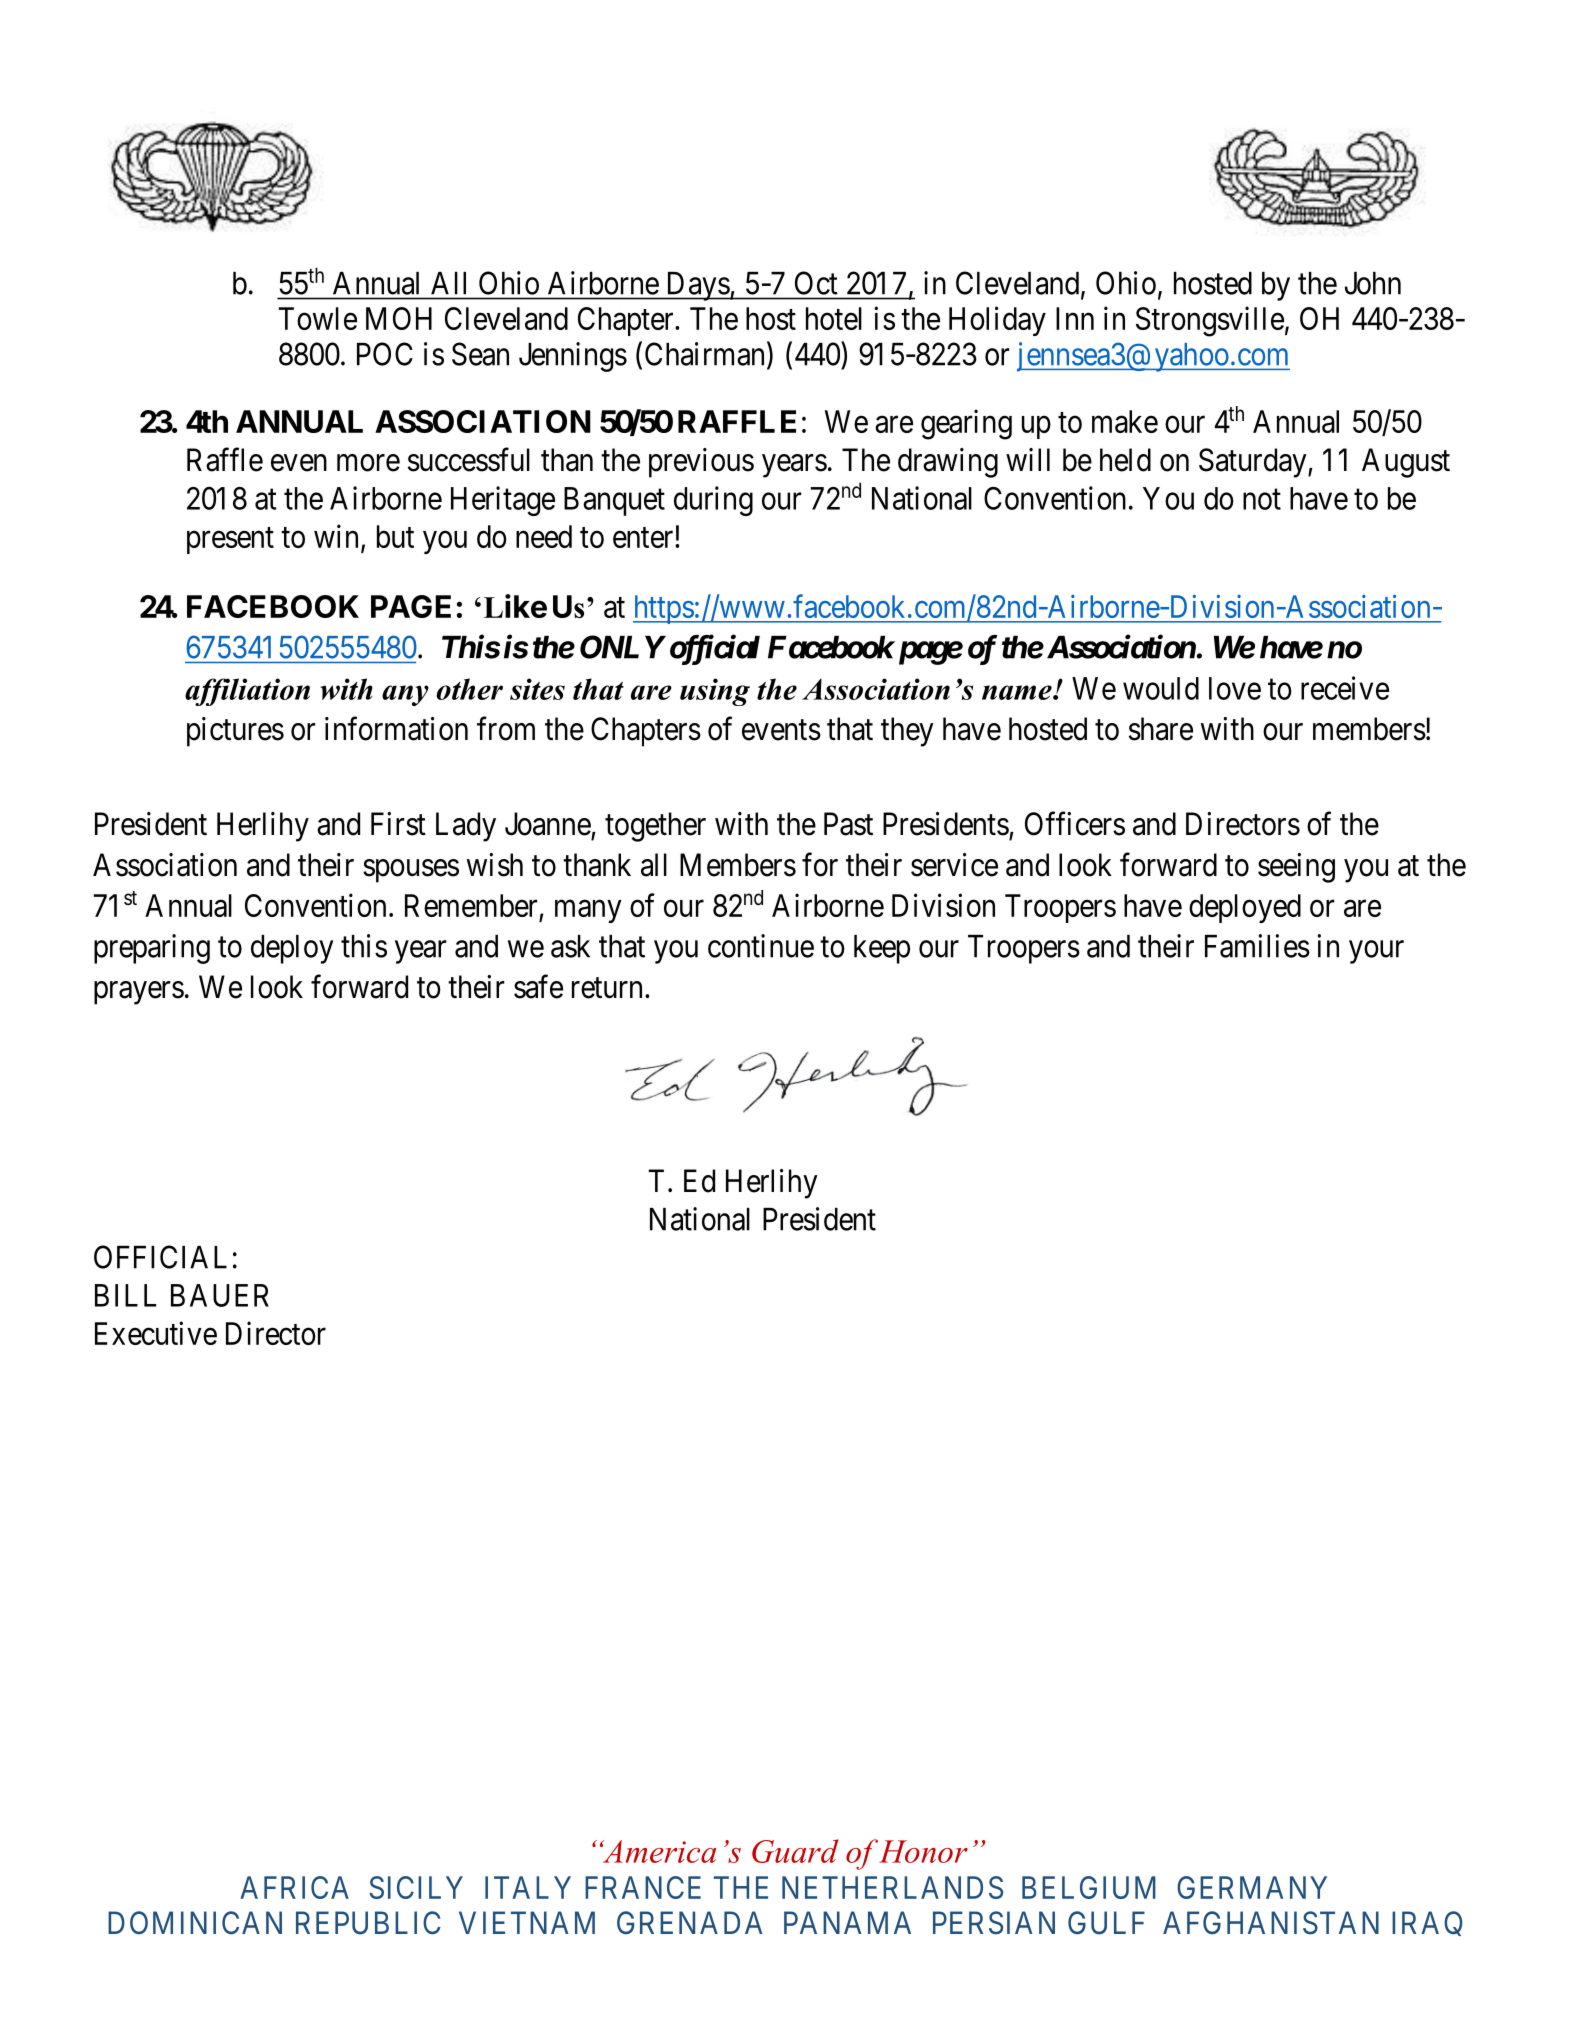 Image resolution: width=1572 pixels, height=2034 pixels. Describe the element at coordinates (607, 988) in the page. I see `return` at that location.
